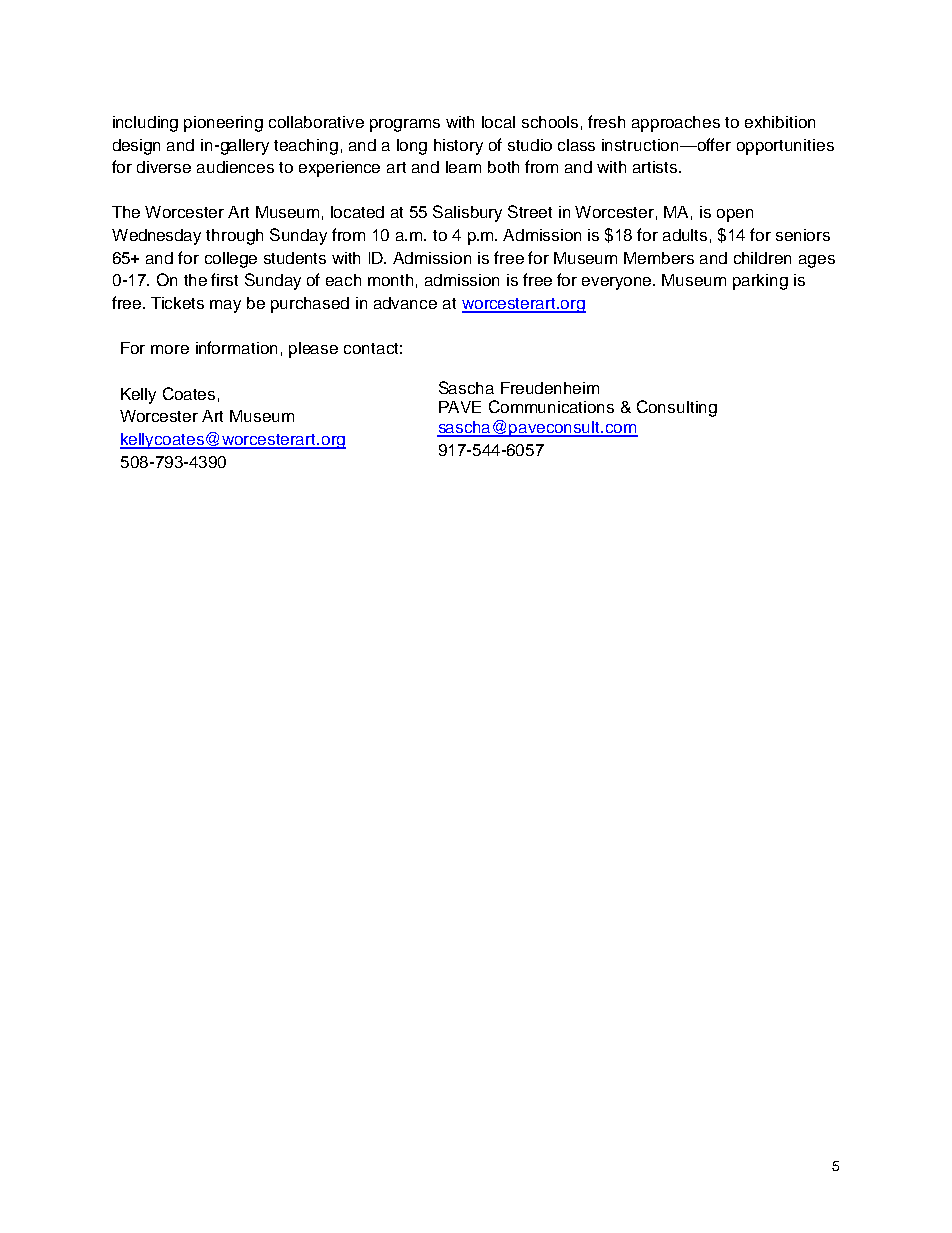 This document has height=1233, width=952. I want to click on may, so click(225, 306).
